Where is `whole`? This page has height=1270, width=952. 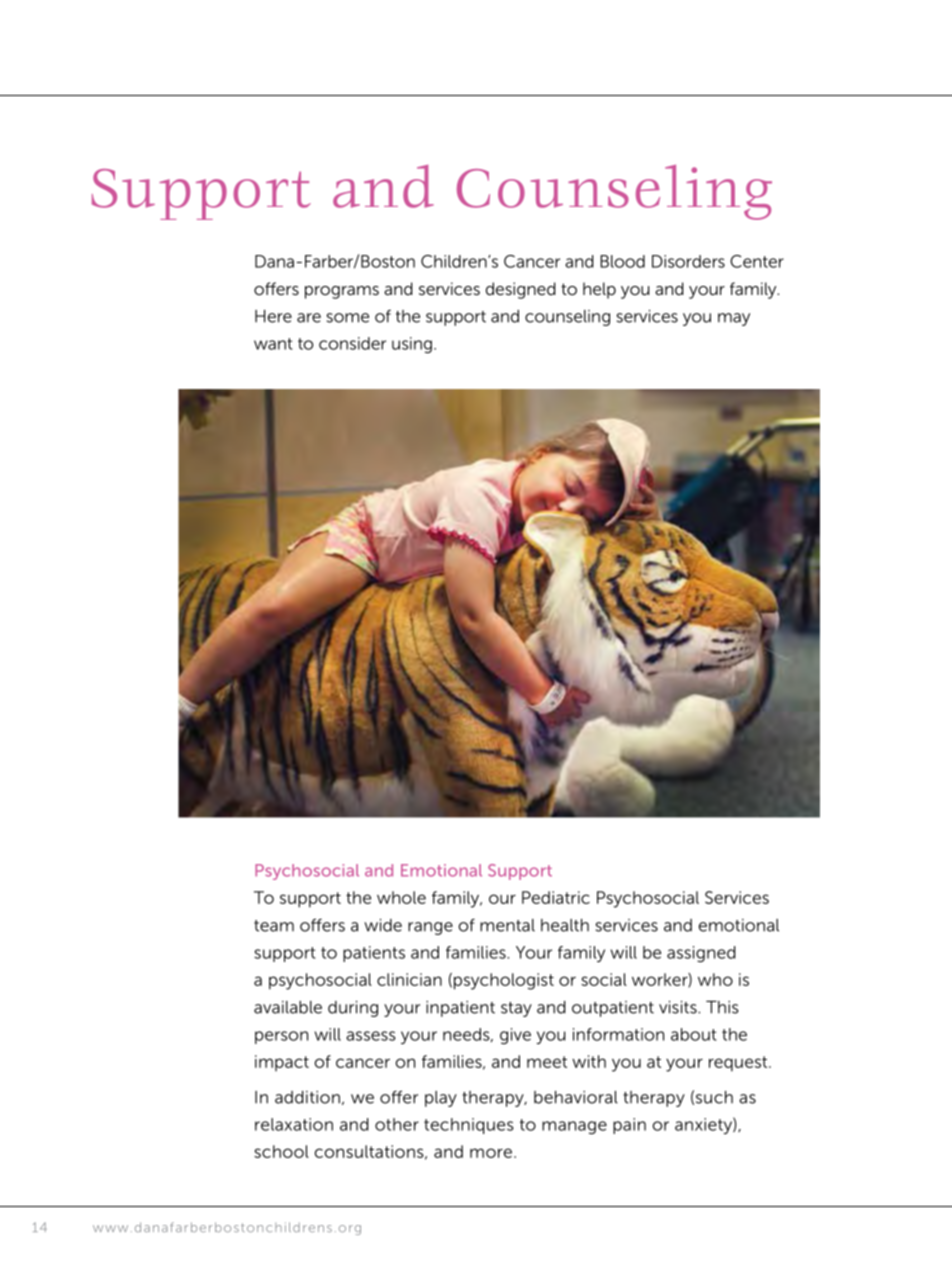 whole is located at coordinates (401, 897).
